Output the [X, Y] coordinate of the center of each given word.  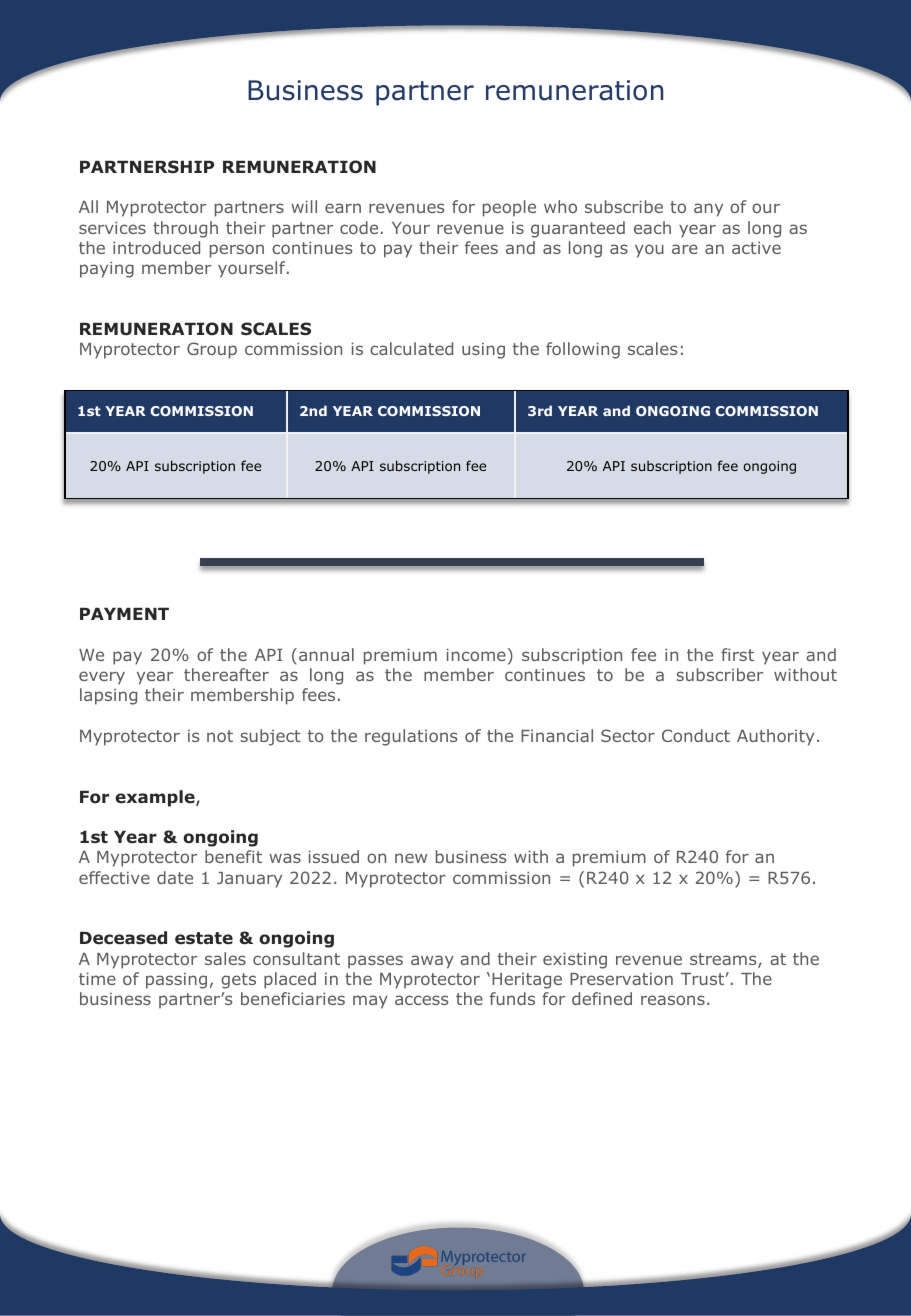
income [476, 654]
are [685, 249]
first [737, 654]
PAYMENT [124, 614]
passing [176, 980]
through [185, 229]
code [359, 227]
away [432, 962]
